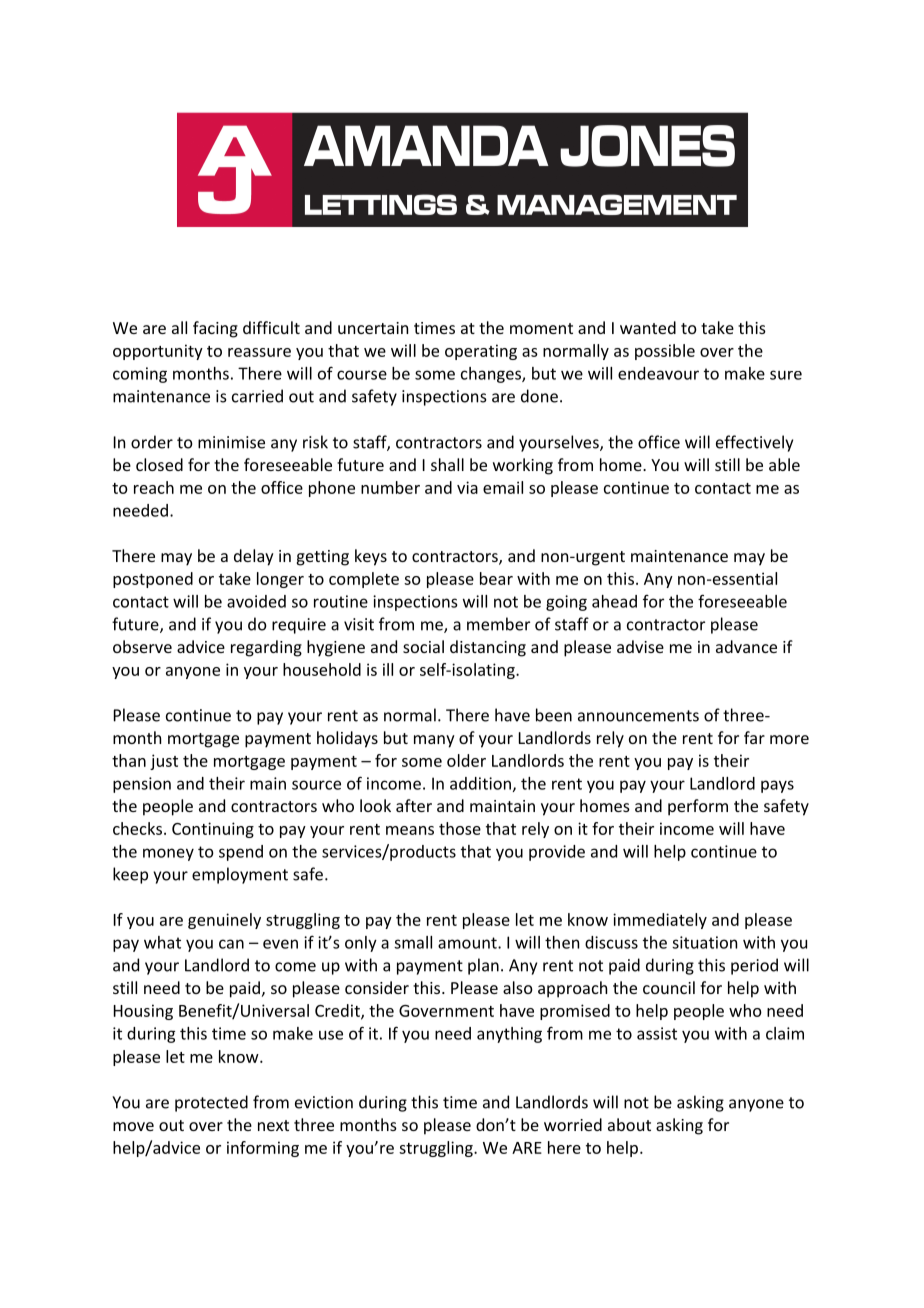 The height and width of the document is (1308, 924). I want to click on facing, so click(215, 329).
